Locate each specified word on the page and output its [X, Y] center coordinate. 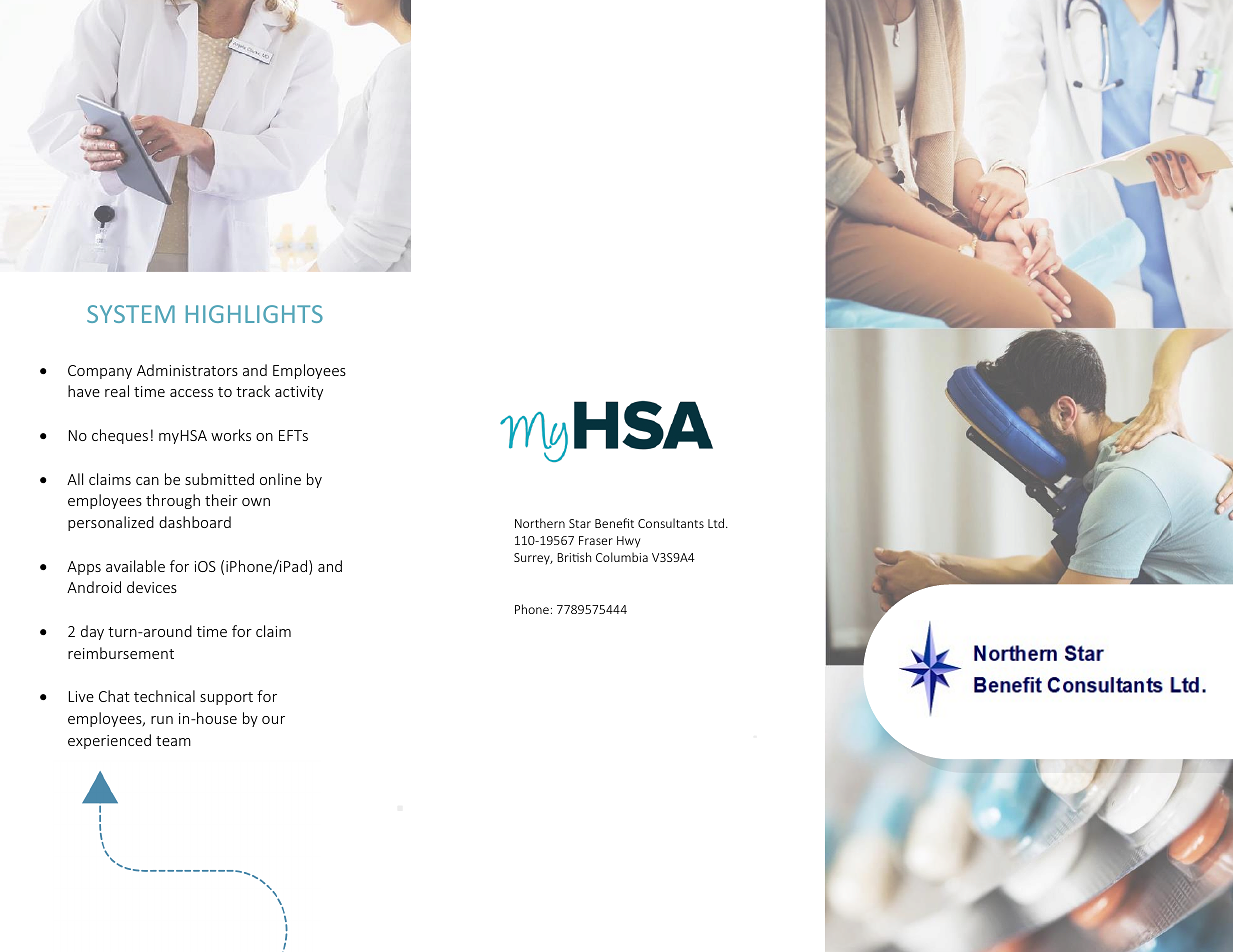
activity [299, 393]
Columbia [622, 557]
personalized [111, 523]
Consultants [671, 523]
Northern [540, 523]
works [231, 435]
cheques [120, 436]
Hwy [628, 542]
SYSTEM [131, 314]
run [162, 720]
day [92, 632]
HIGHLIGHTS [254, 314]
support [226, 698]
